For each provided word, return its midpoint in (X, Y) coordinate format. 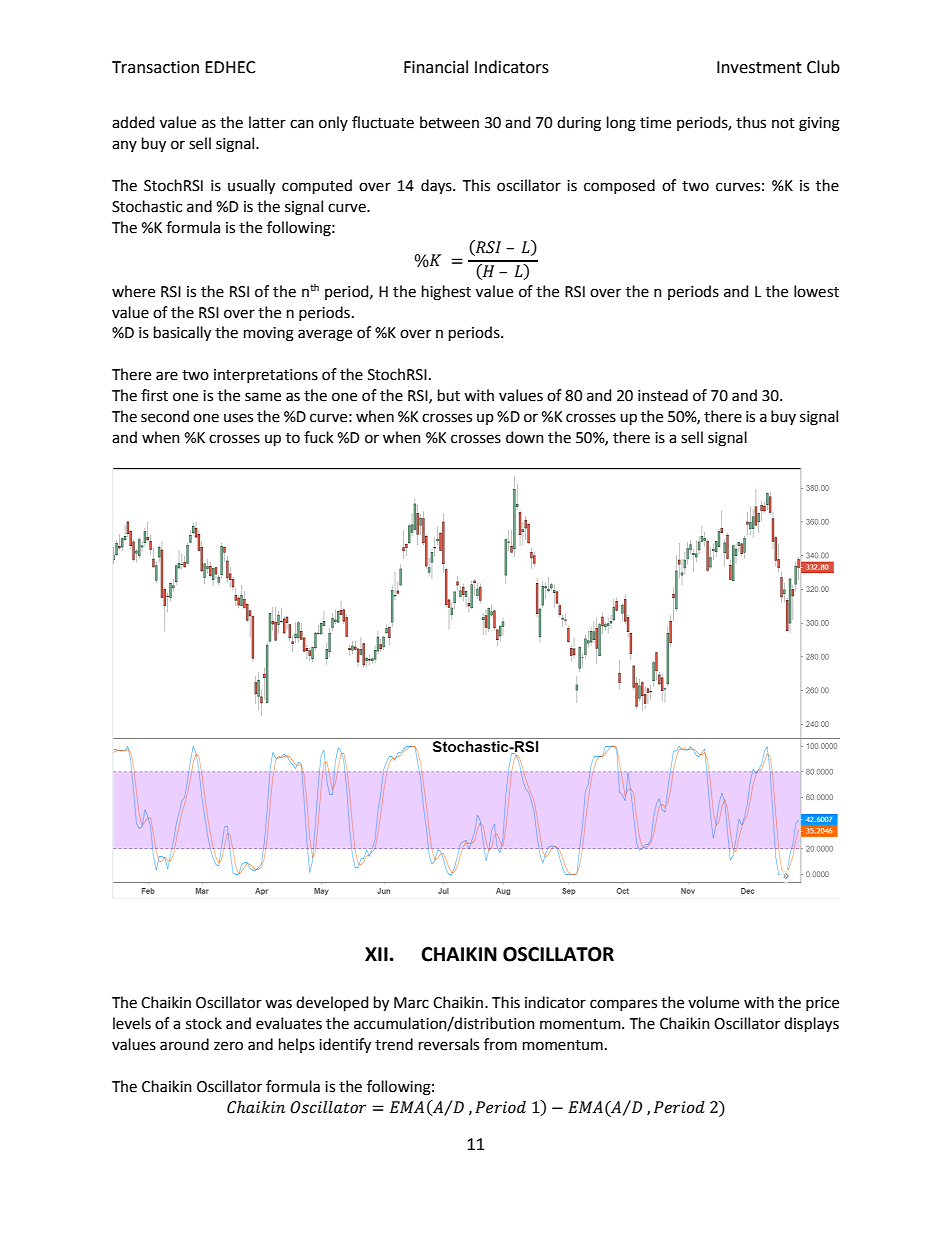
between (449, 122)
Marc (411, 1003)
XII (376, 954)
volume (713, 1002)
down (525, 437)
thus (751, 122)
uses (238, 418)
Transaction (155, 67)
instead (663, 395)
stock (204, 1023)
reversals (449, 1044)
